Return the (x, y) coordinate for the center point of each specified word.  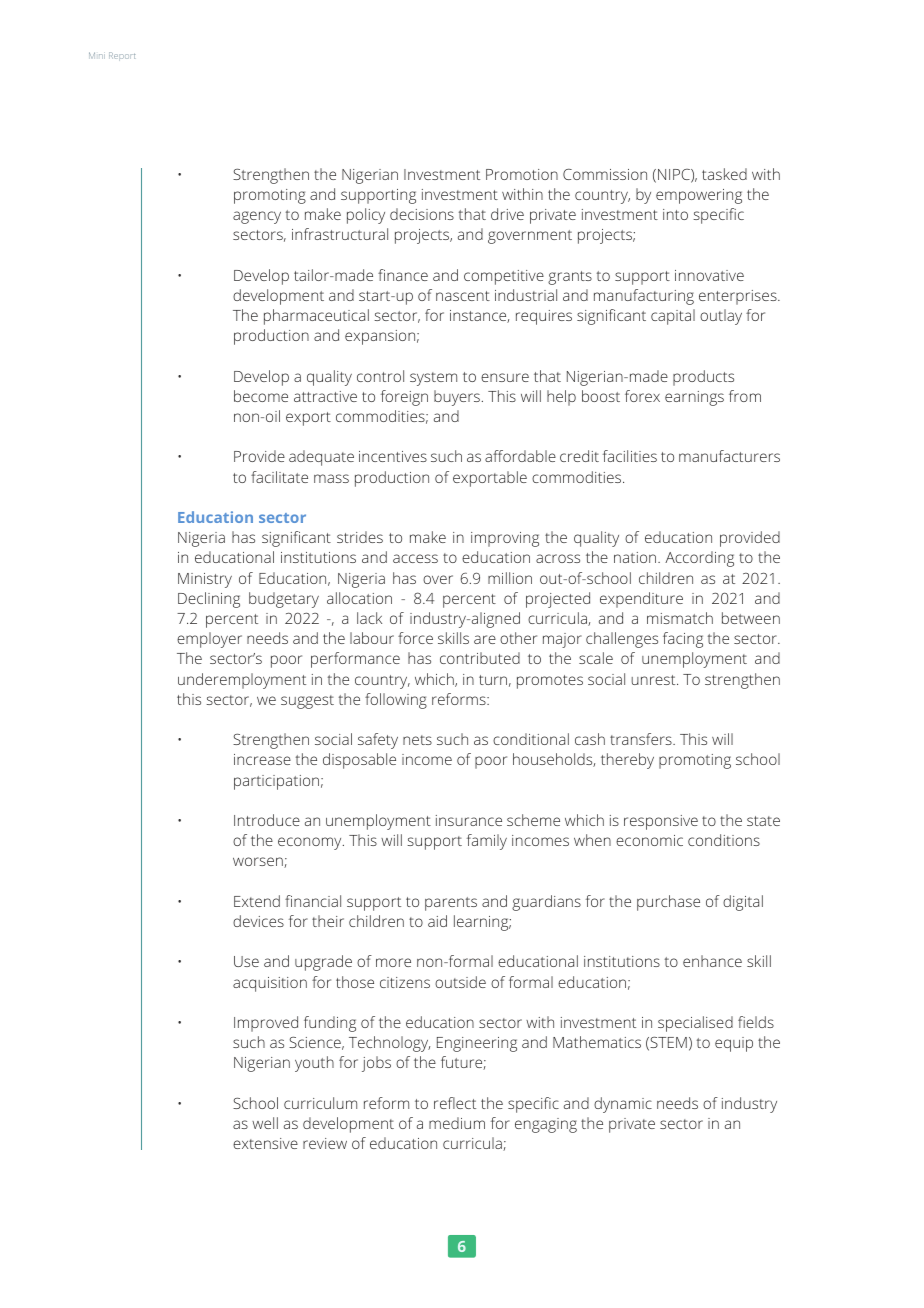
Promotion (522, 174)
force (415, 638)
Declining (209, 600)
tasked (724, 174)
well (265, 1123)
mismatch (680, 618)
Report (122, 56)
